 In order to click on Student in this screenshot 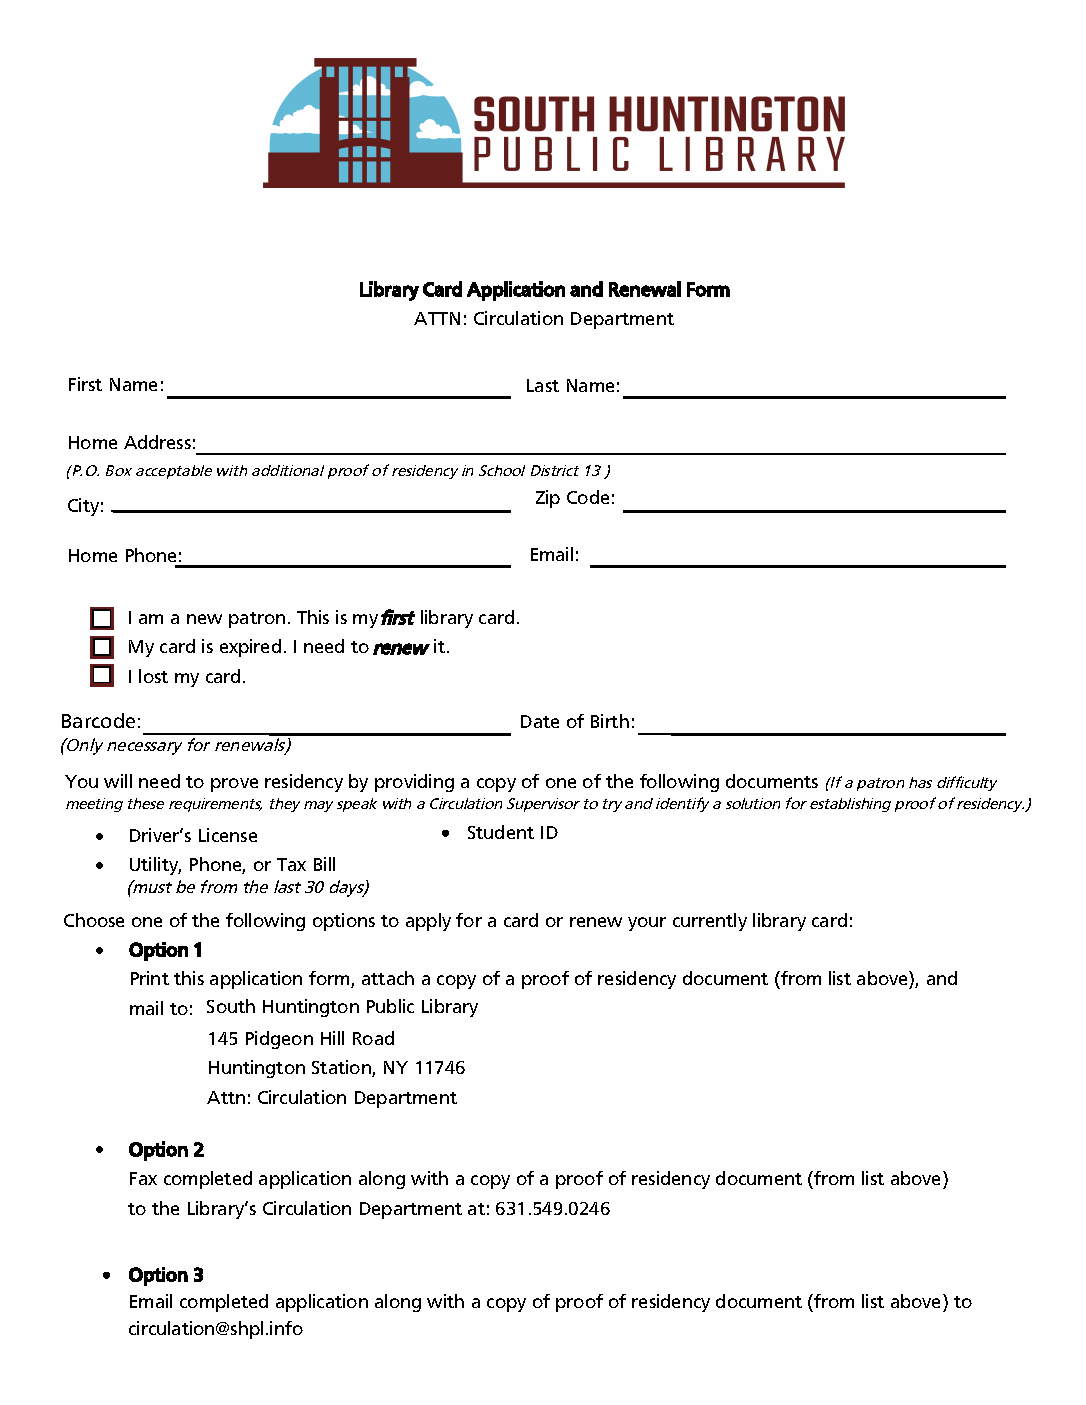, I will do `click(501, 832)`.
